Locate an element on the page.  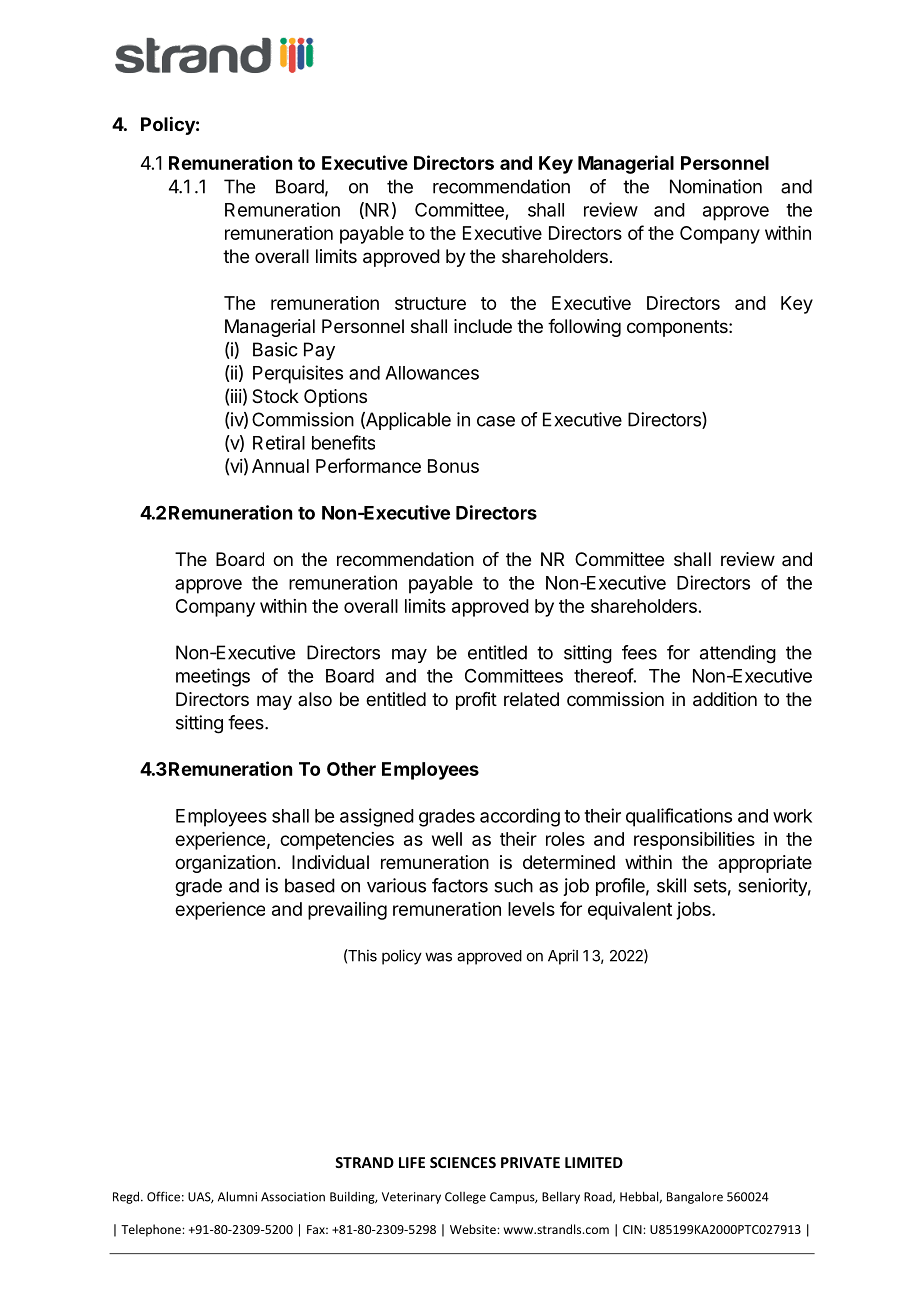
addition is located at coordinates (725, 699).
